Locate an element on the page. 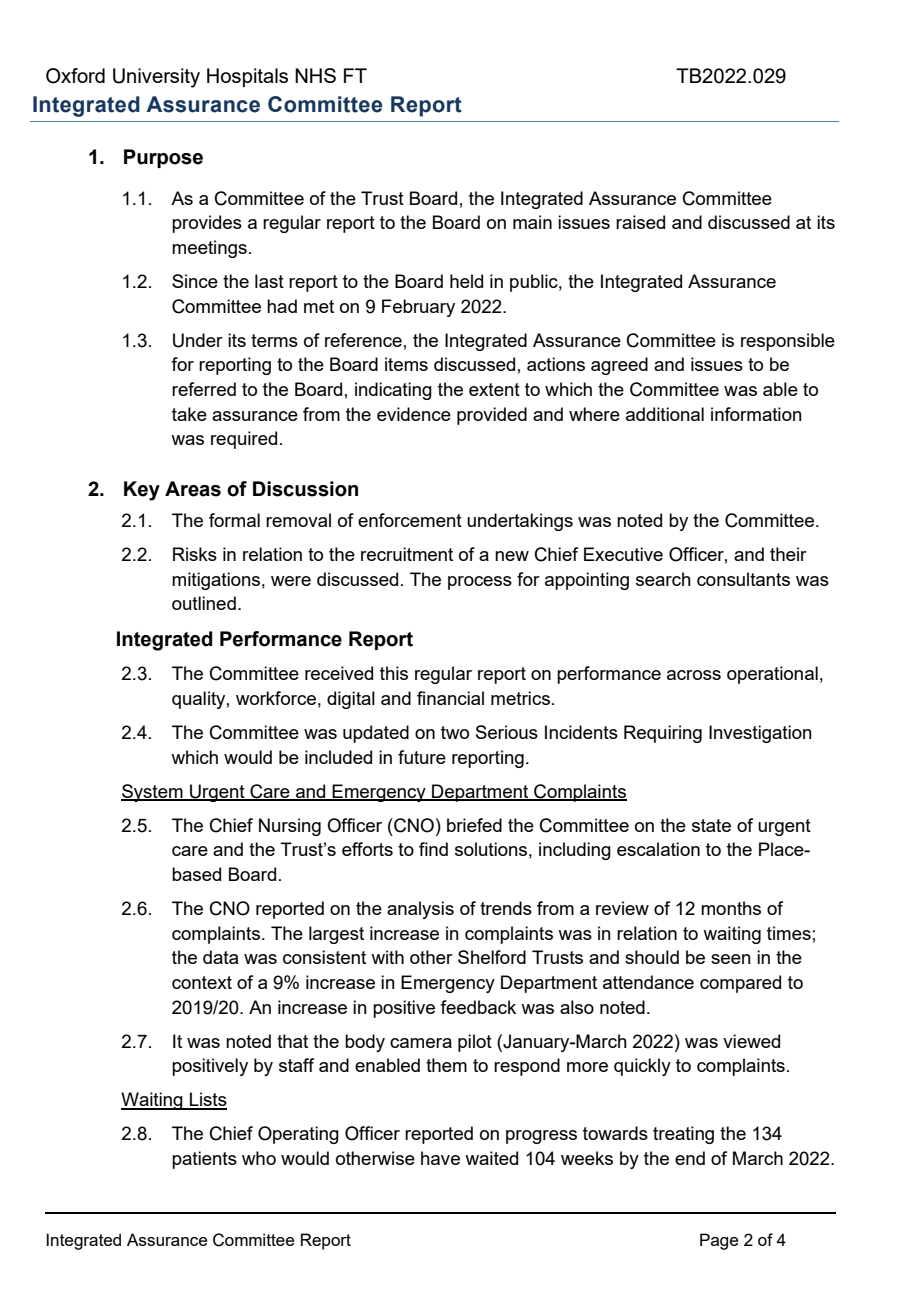 The width and height of the document is (924, 1308). patients is located at coordinates (204, 1160).
